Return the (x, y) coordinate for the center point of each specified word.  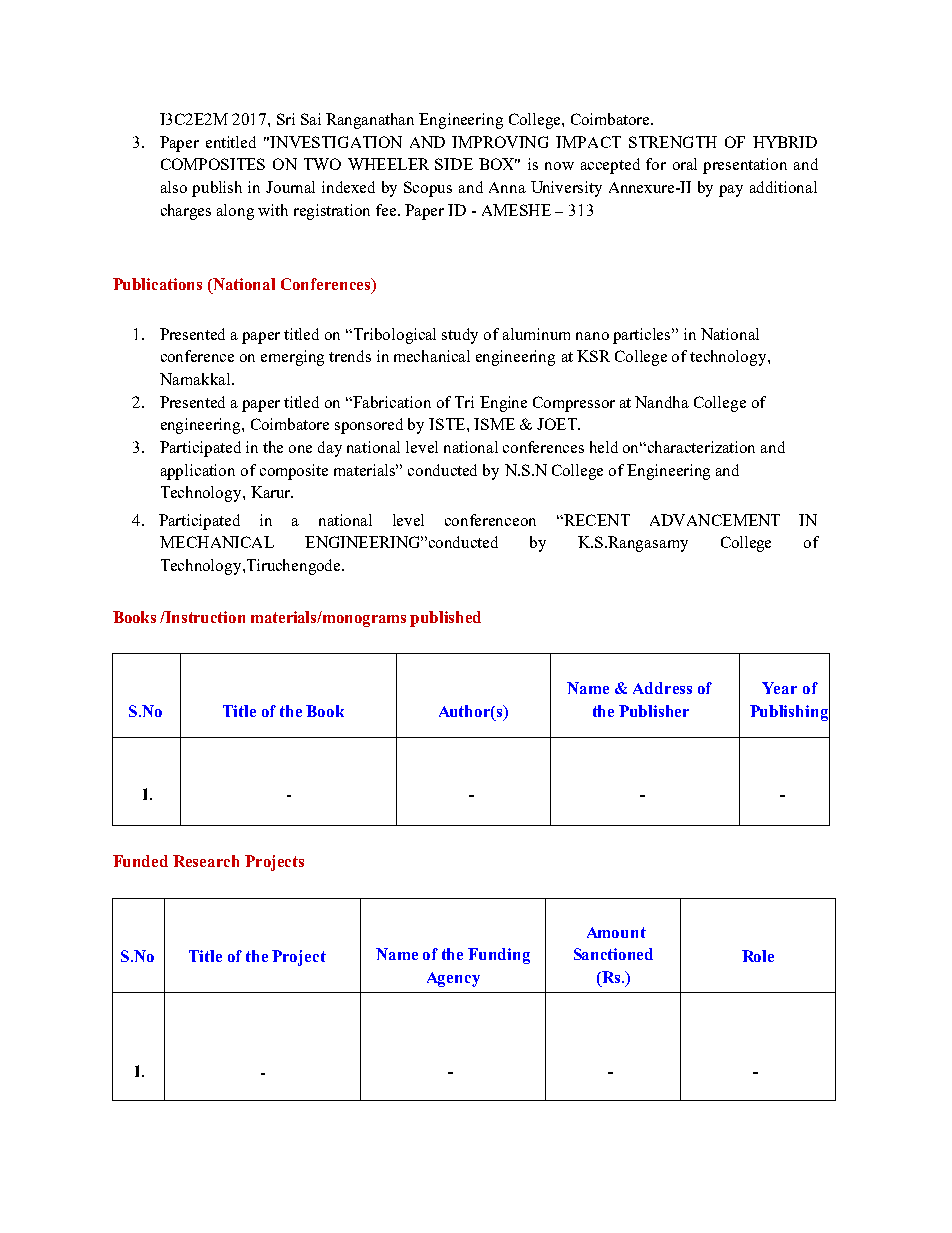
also (174, 187)
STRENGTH (673, 142)
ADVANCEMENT (715, 520)
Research (206, 861)
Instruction (204, 617)
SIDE (454, 164)
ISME (494, 424)
